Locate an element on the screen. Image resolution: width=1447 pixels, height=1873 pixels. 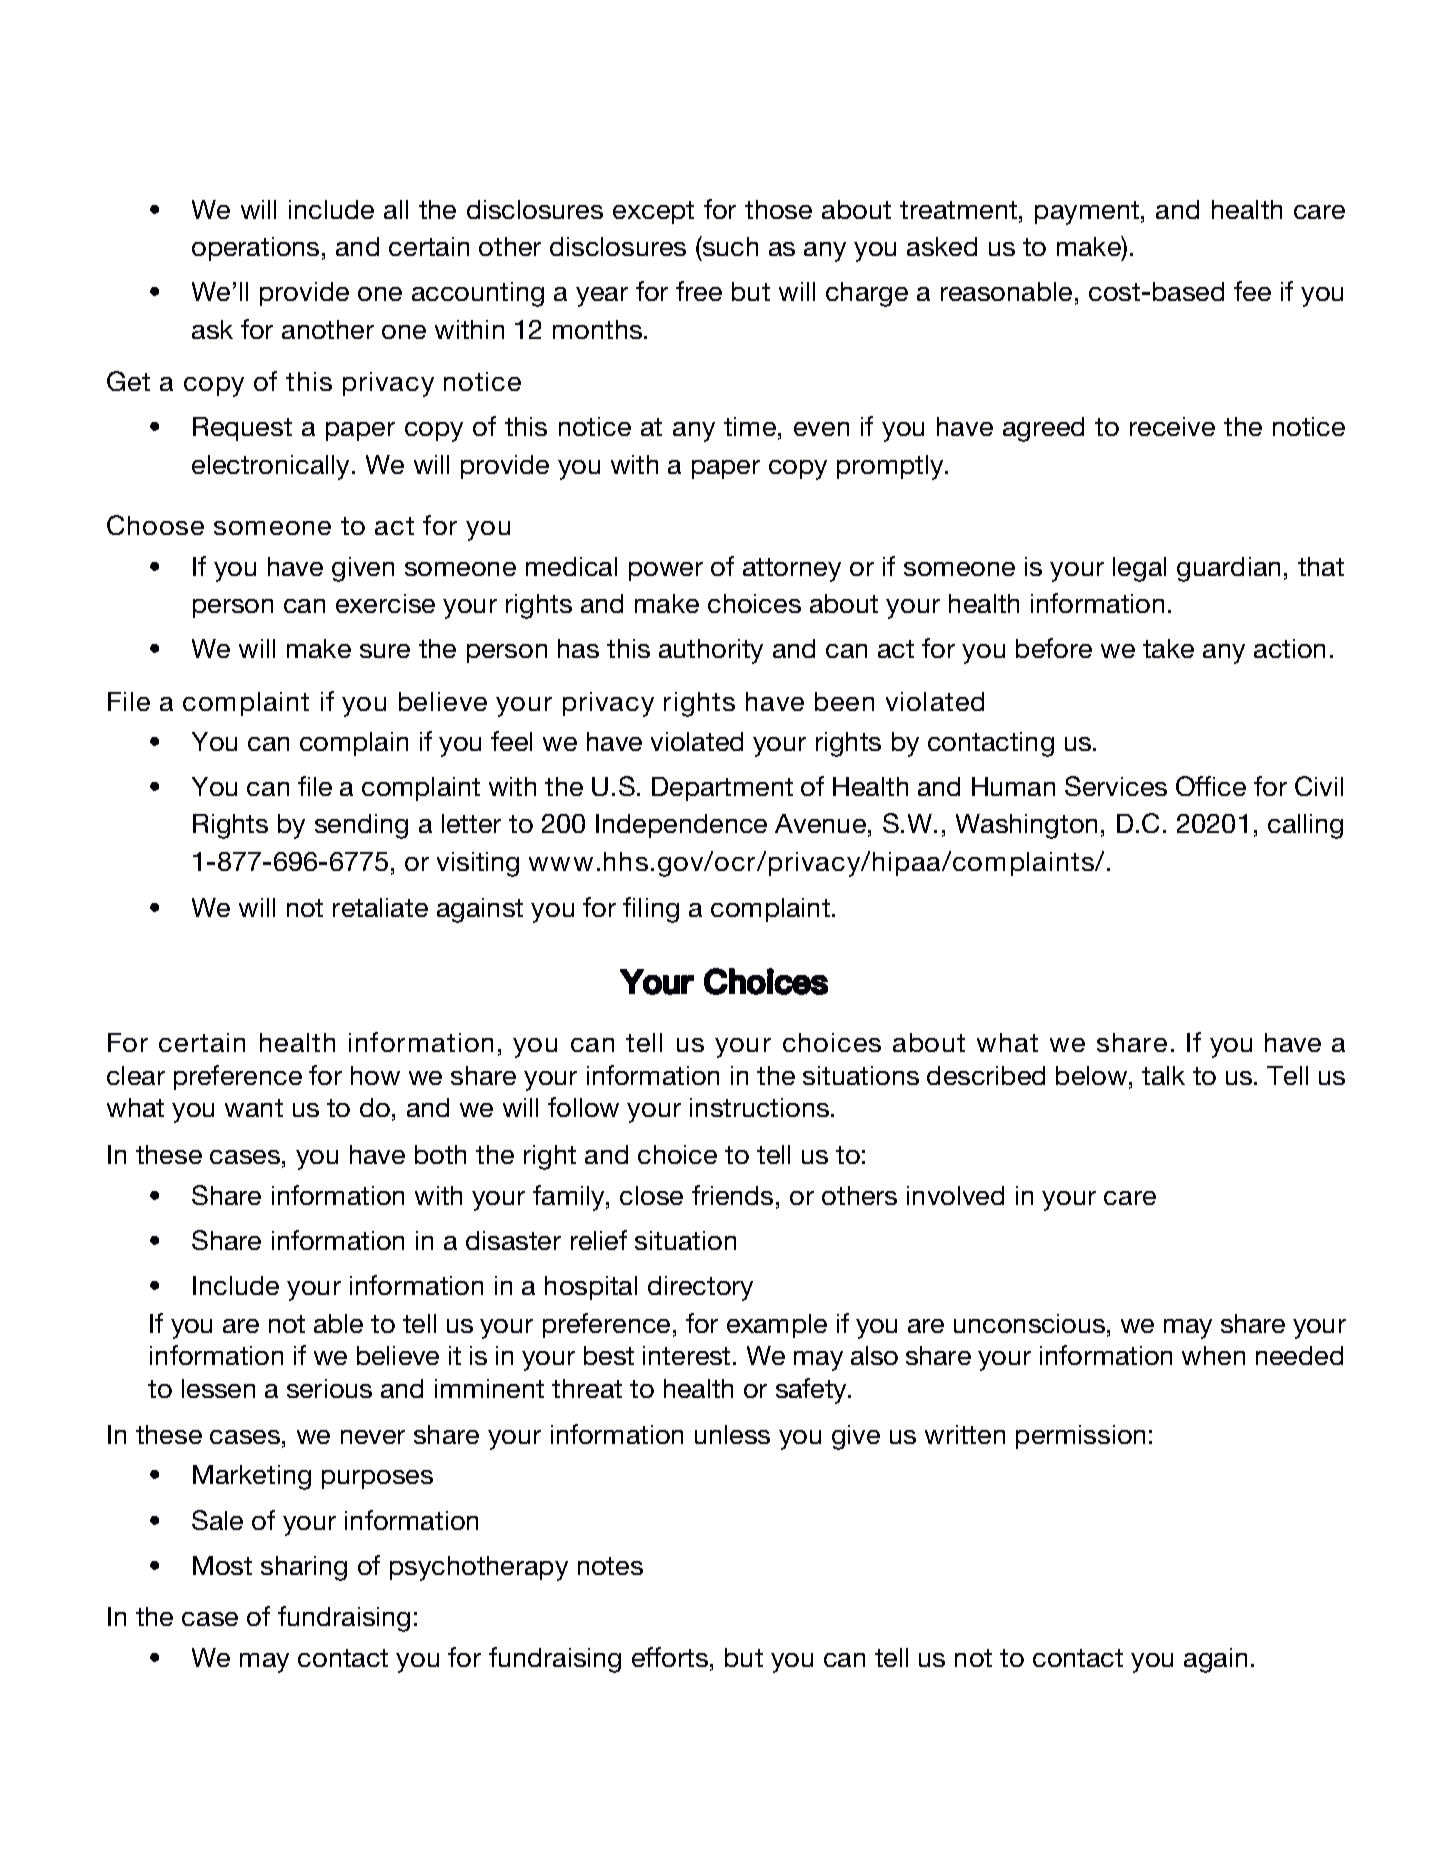
calling is located at coordinates (1305, 826).
